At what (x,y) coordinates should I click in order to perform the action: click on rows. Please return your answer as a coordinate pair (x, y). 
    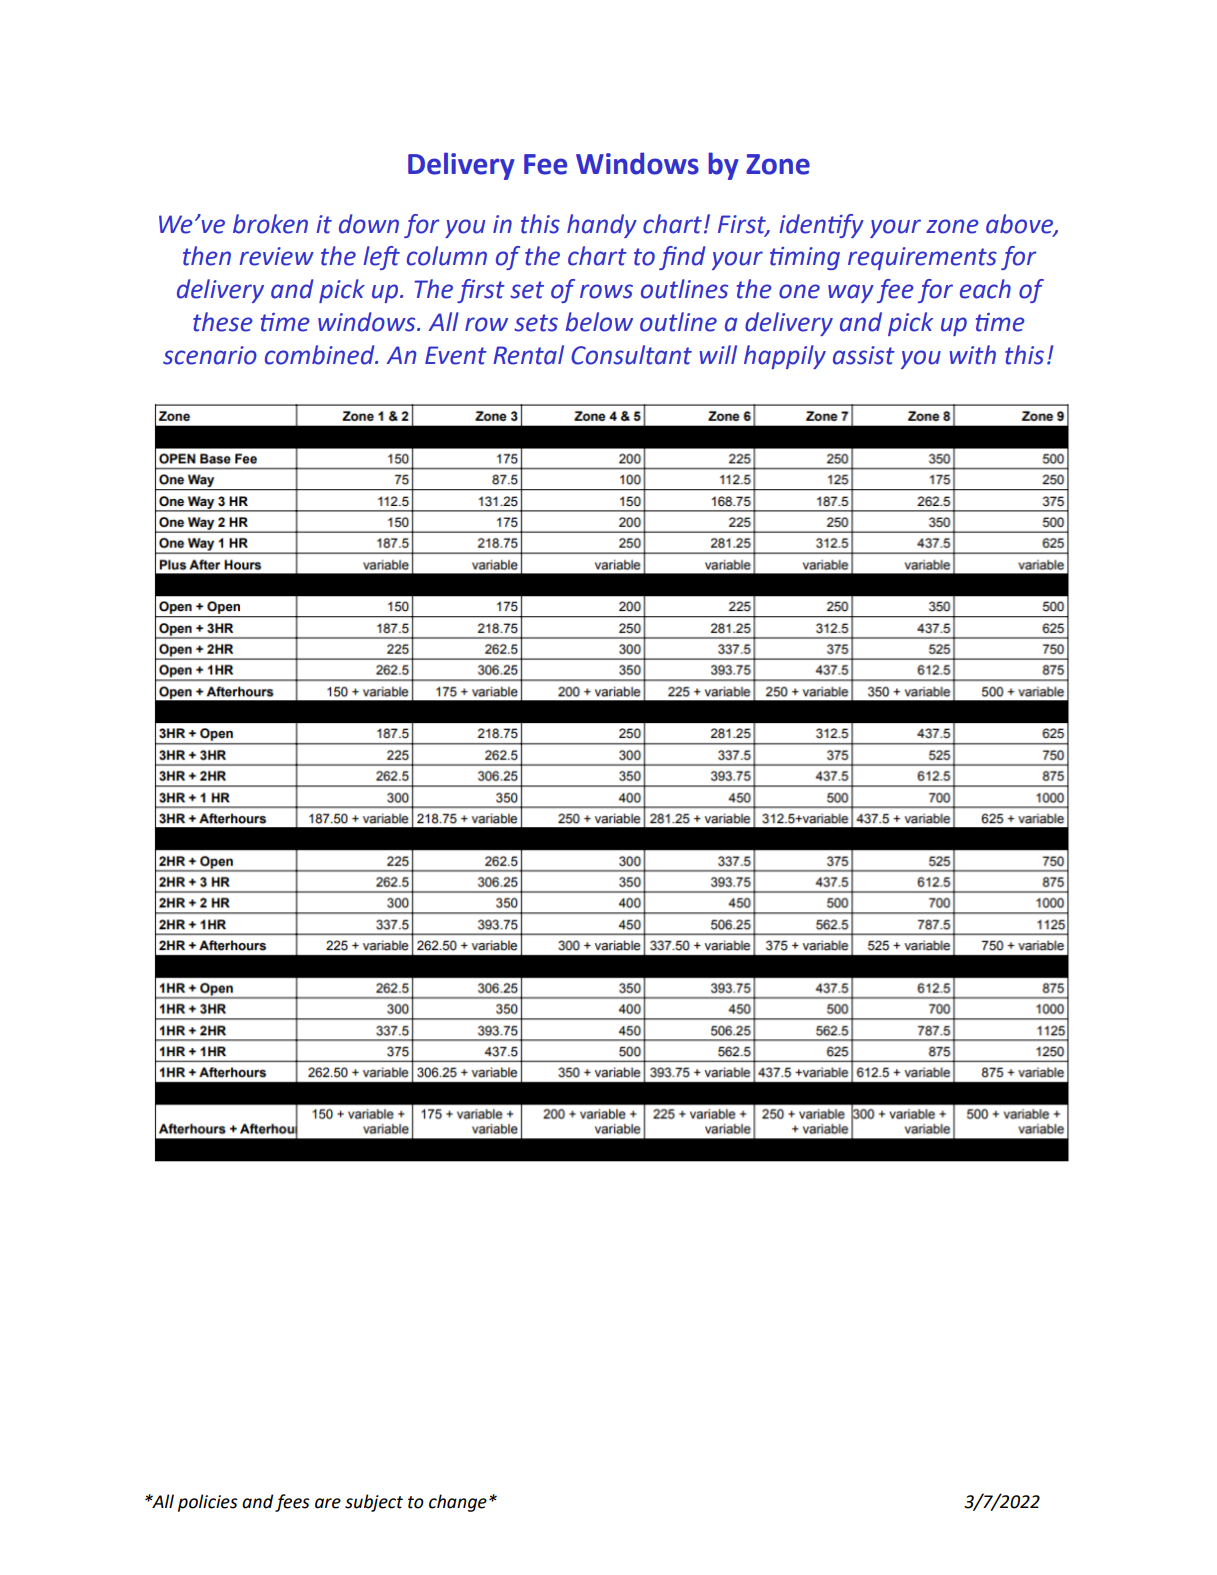
    Looking at the image, I should click on (606, 291).
